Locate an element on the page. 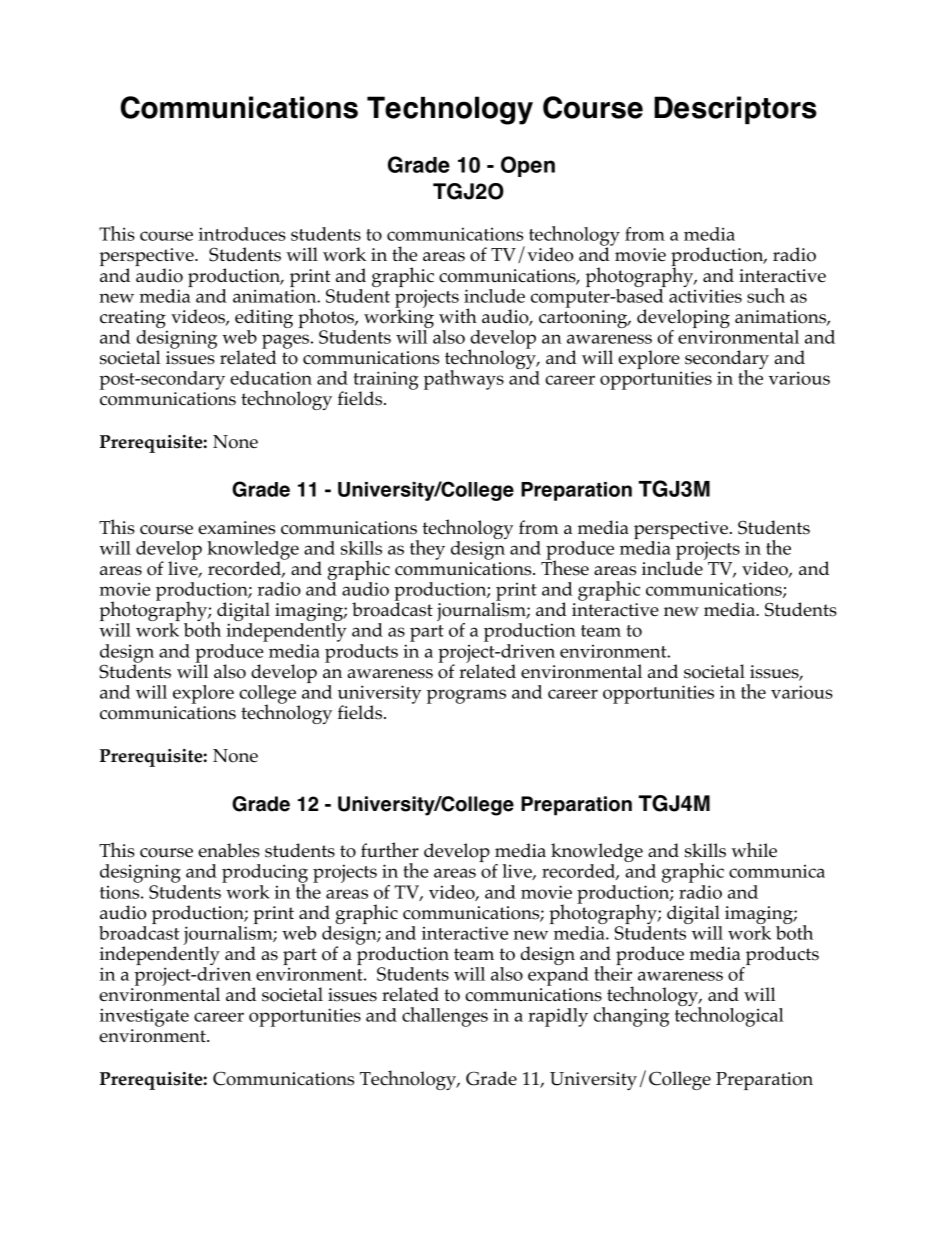 This image has height=1233, width=952. Descriptors is located at coordinates (735, 110).
